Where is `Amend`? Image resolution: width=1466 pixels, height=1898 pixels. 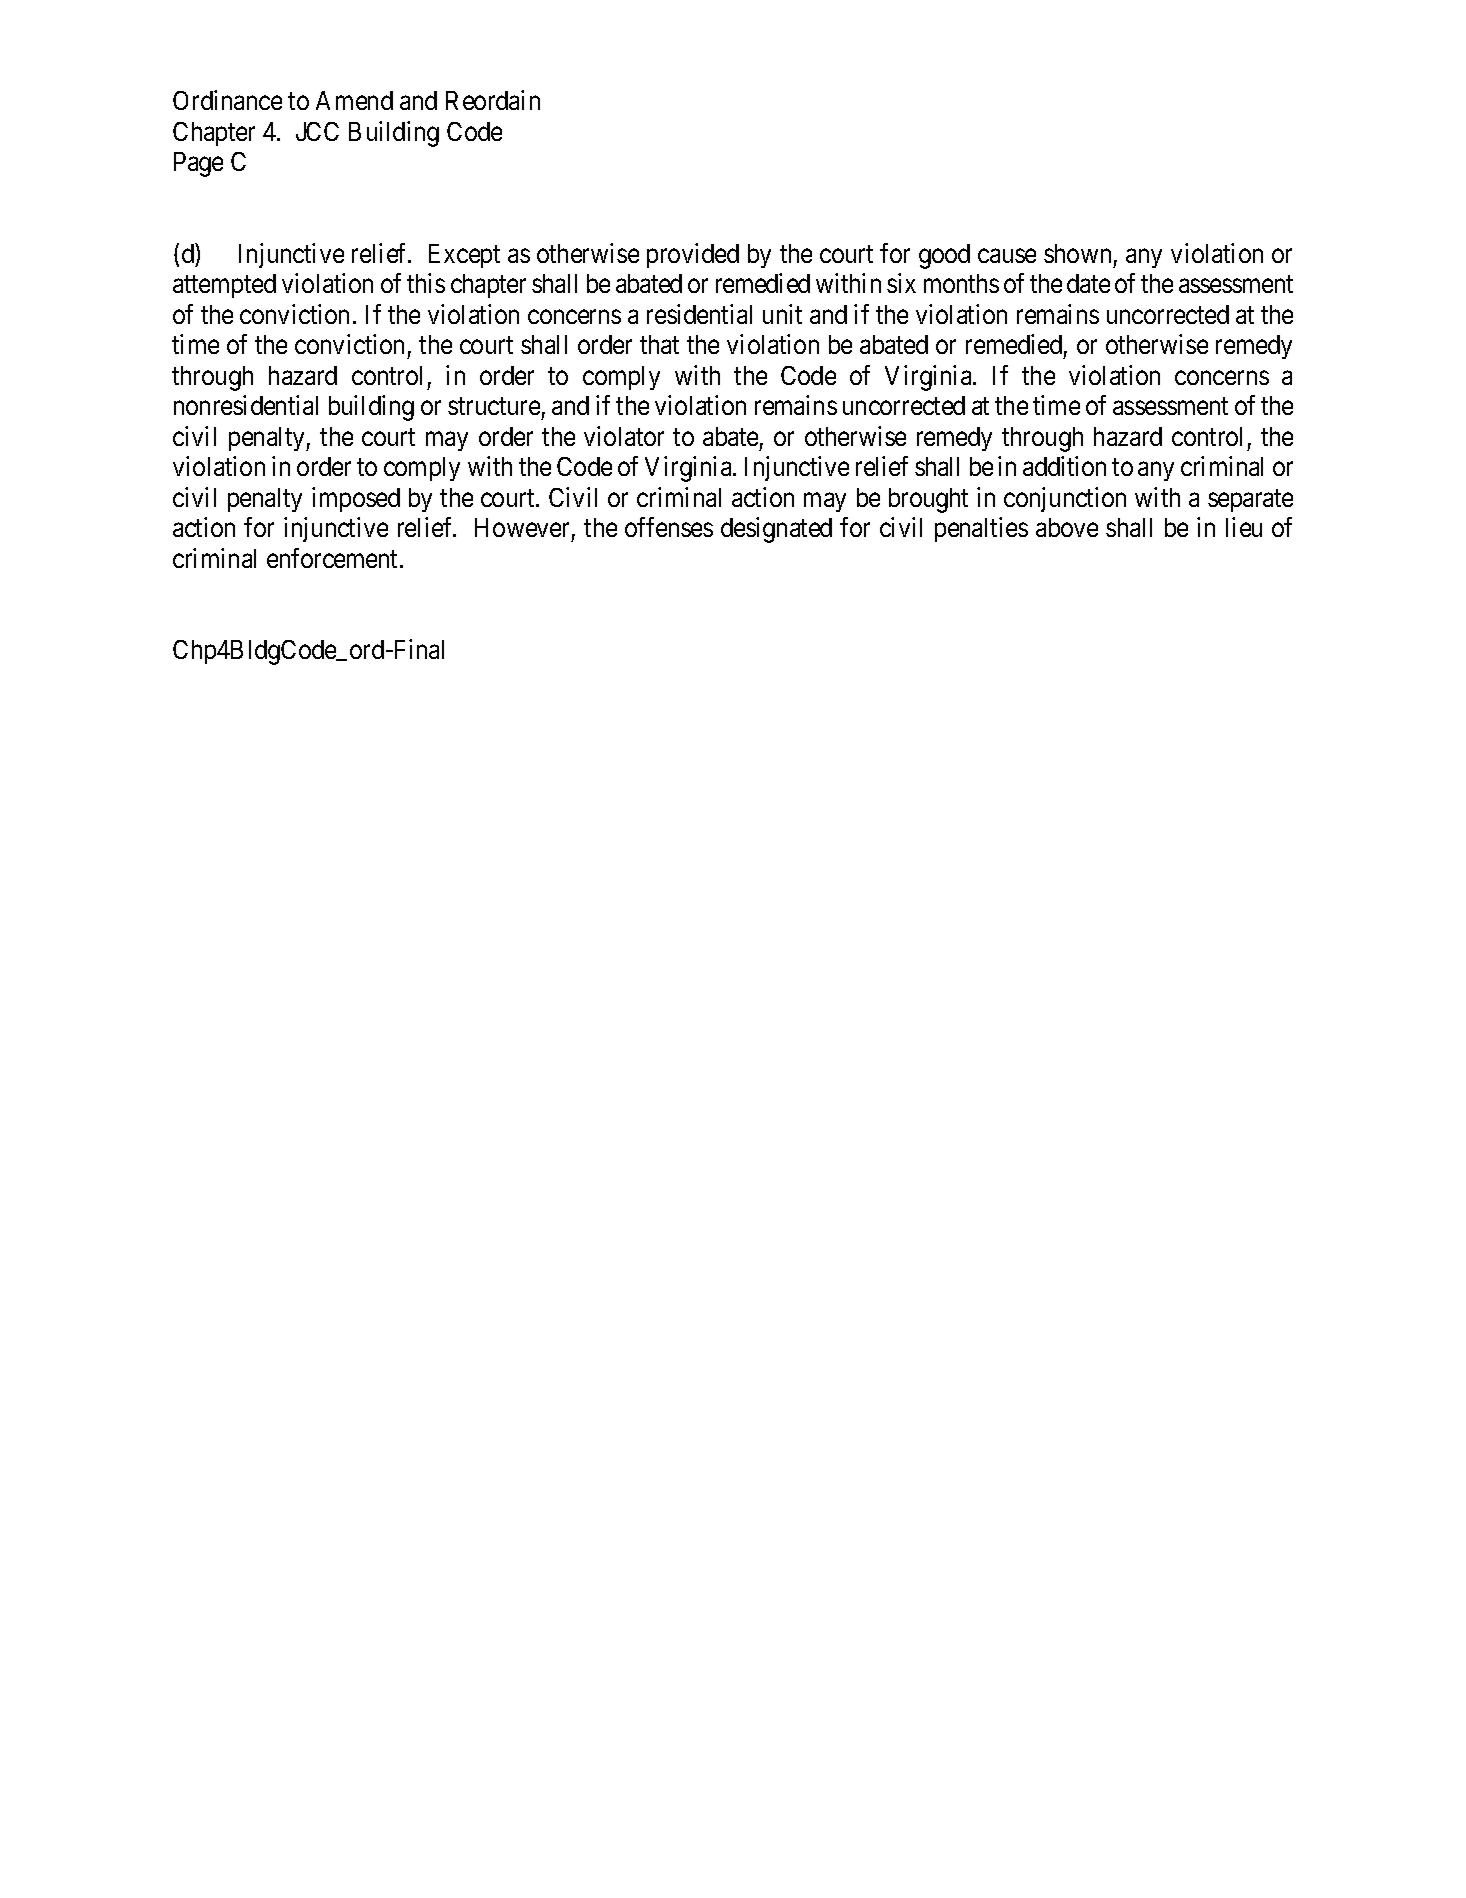 Amend is located at coordinates (354, 100).
